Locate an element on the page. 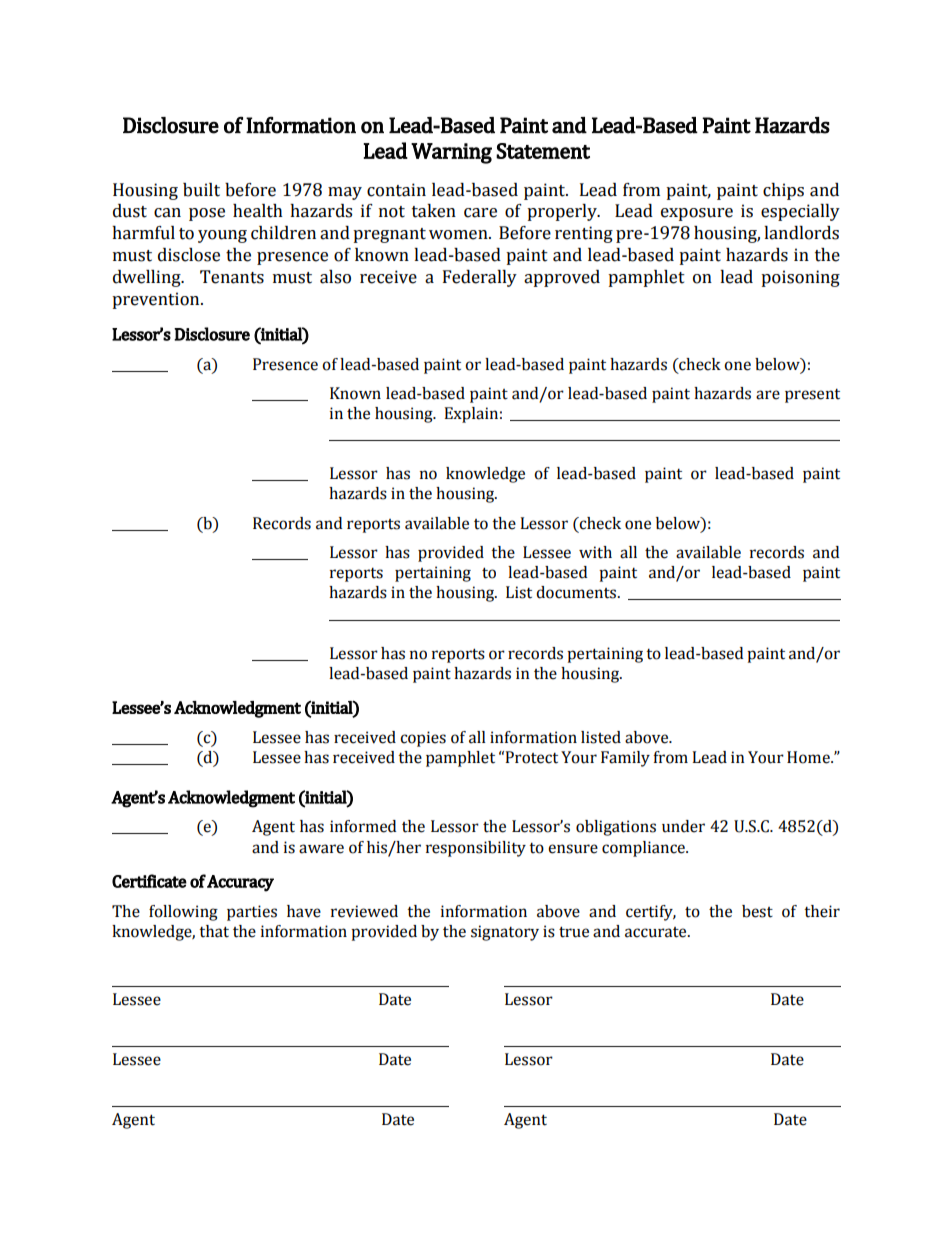  copies is located at coordinates (423, 739).
